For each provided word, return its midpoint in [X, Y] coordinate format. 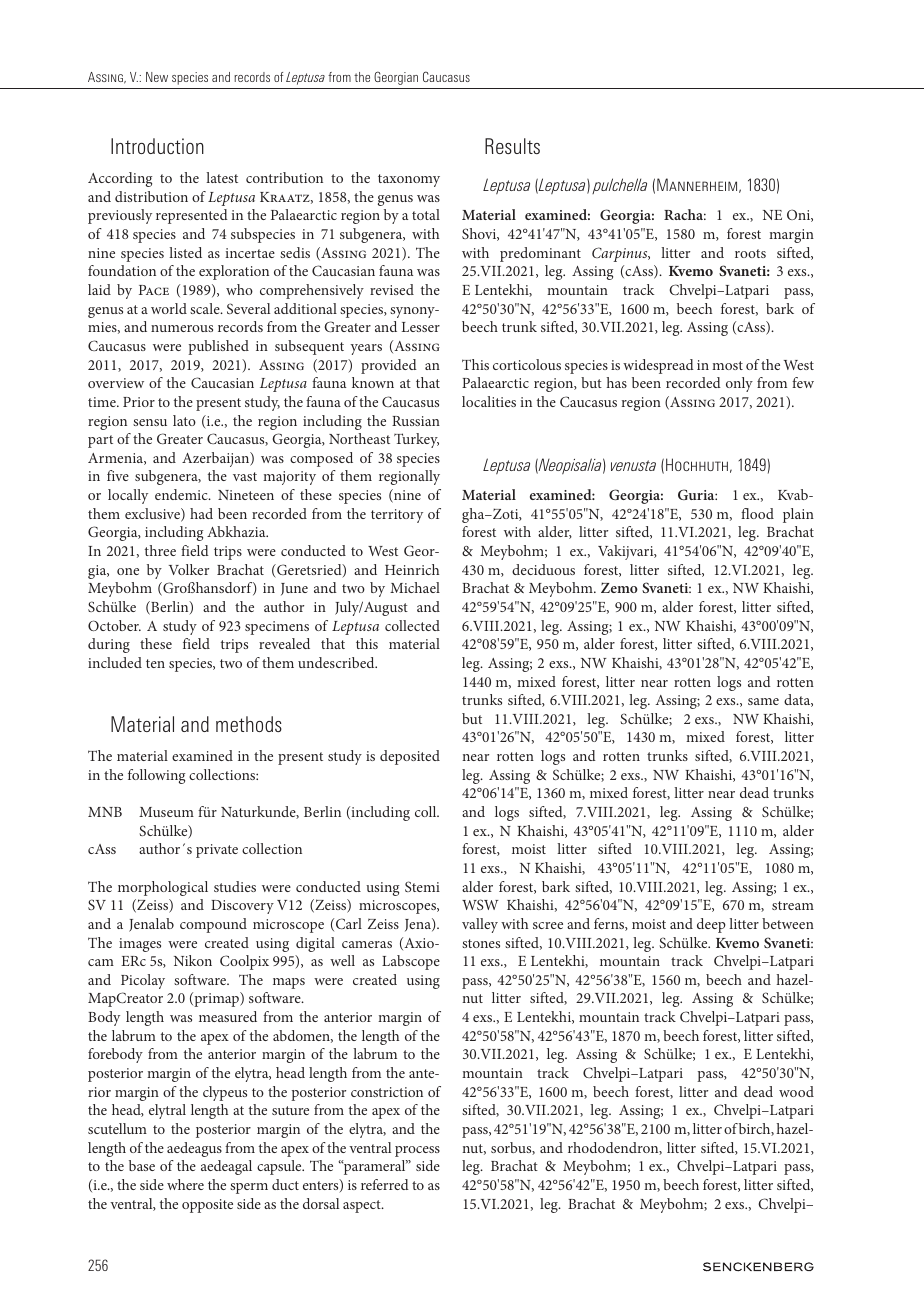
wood [796, 1091]
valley [480, 925]
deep [711, 925]
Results [512, 146]
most [727, 365]
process [417, 1151]
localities [489, 401]
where [185, 1184]
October [114, 625]
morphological [163, 888]
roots [750, 253]
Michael [415, 587]
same [763, 701]
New [157, 77]
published [218, 347]
